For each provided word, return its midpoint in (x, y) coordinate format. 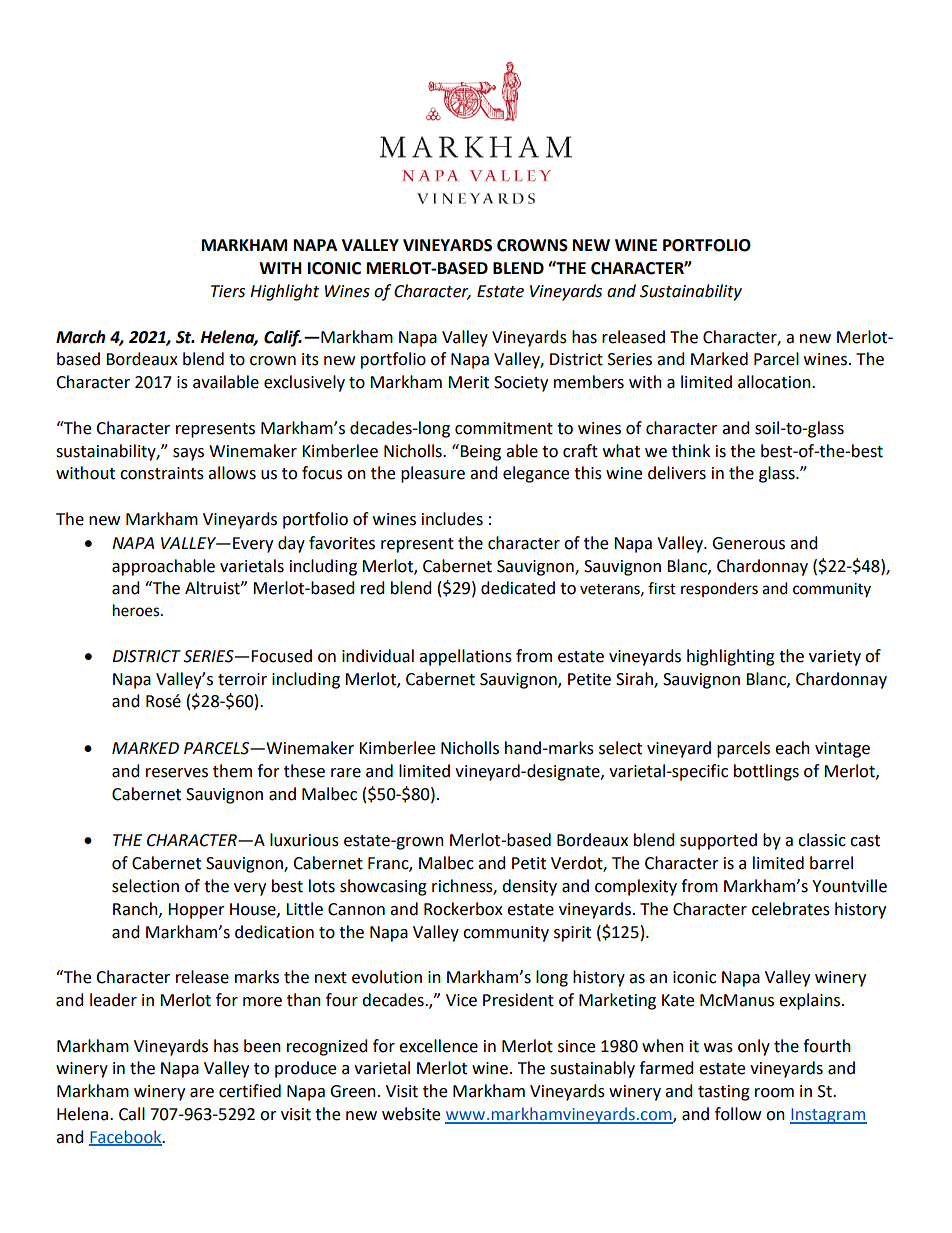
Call (132, 1114)
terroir (242, 679)
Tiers (228, 291)
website (411, 1114)
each (792, 748)
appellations (465, 657)
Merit (468, 382)
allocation (775, 382)
